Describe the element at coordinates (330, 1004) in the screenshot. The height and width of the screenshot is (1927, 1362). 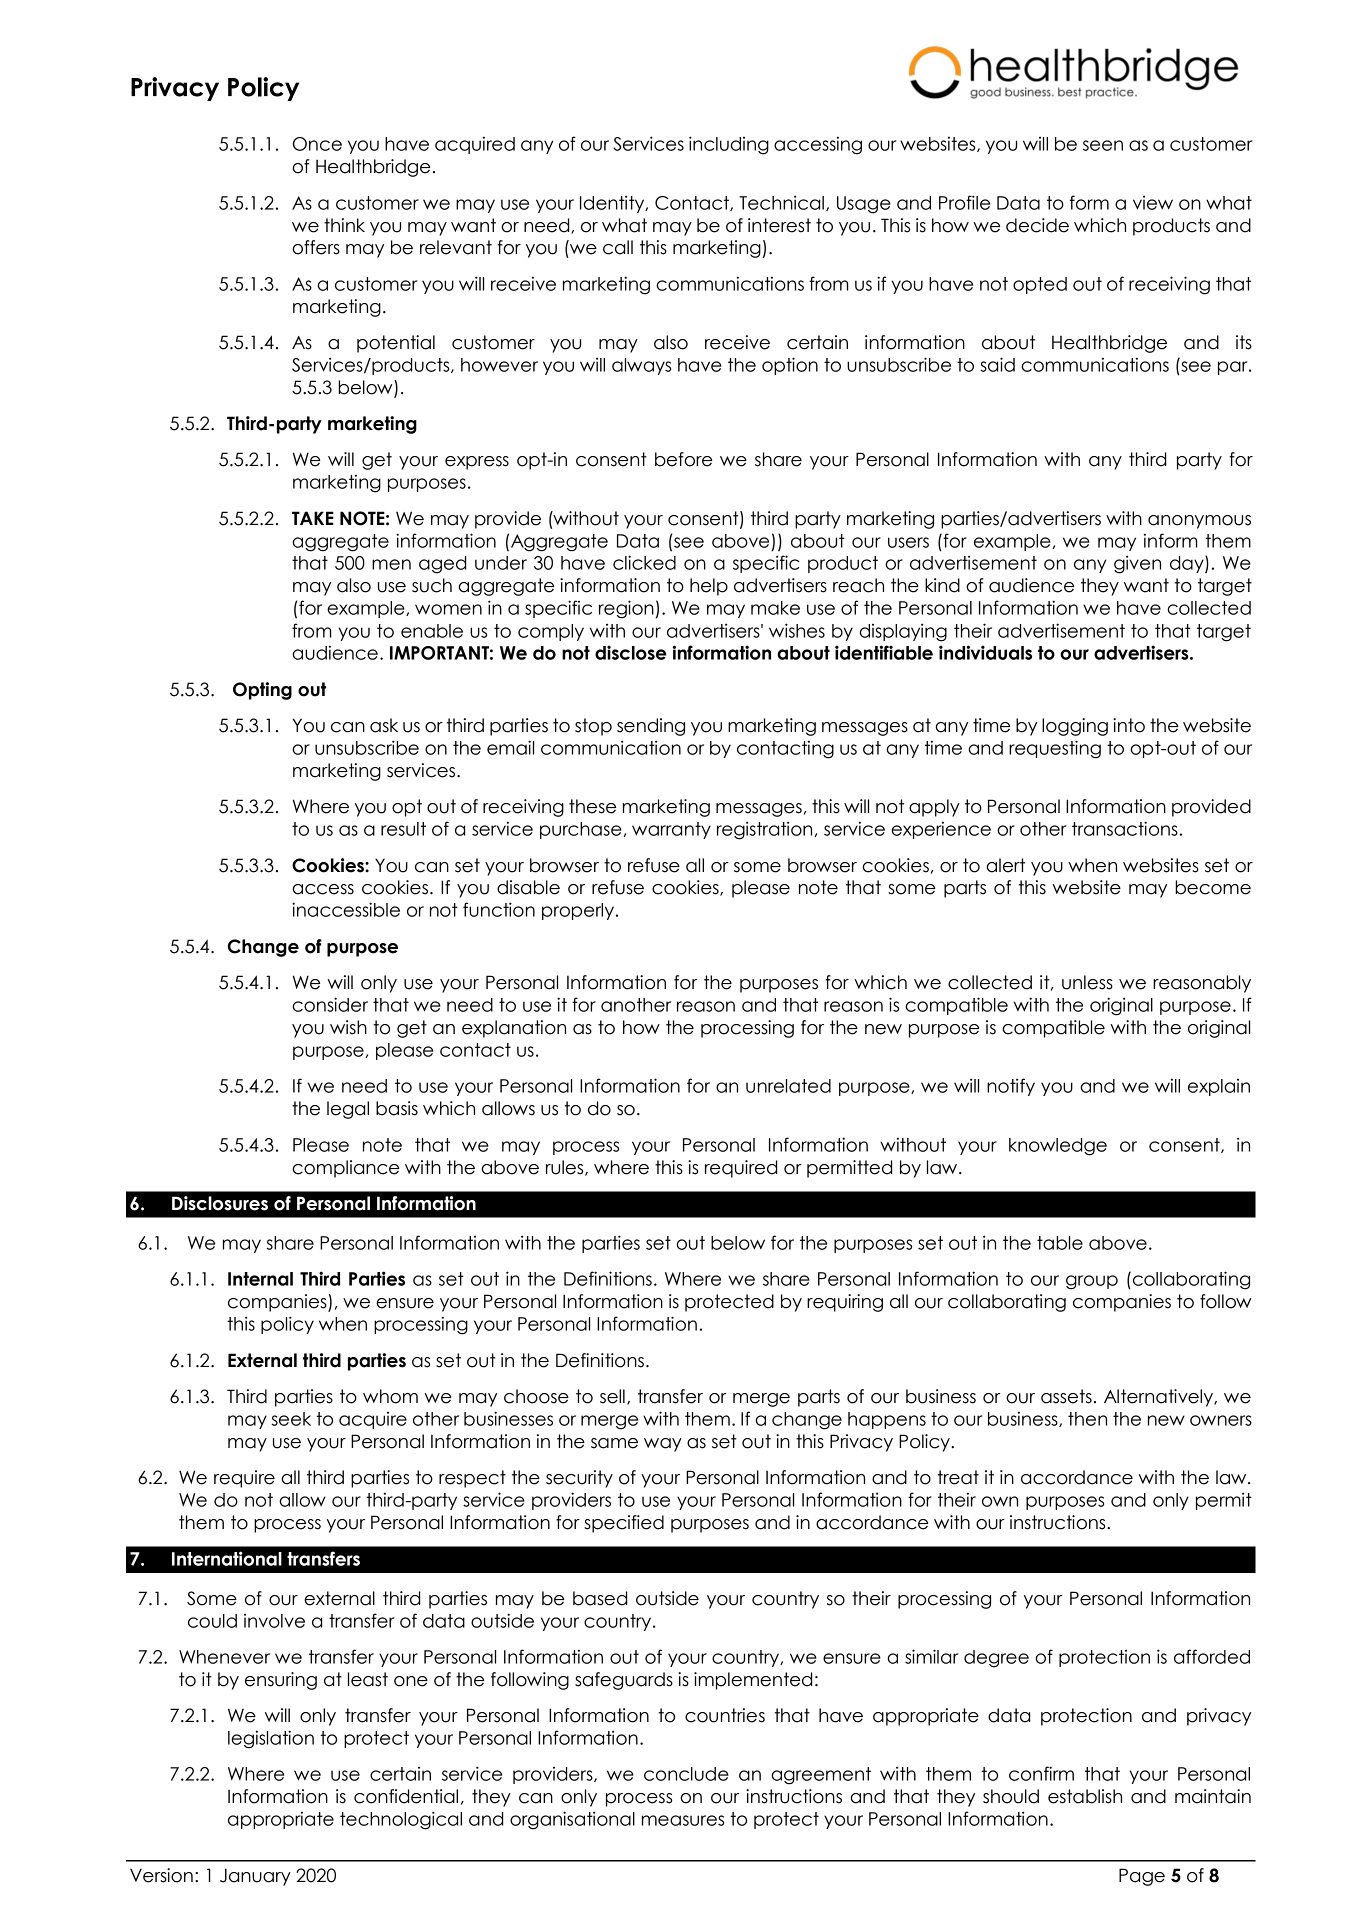
I see `consider` at that location.
